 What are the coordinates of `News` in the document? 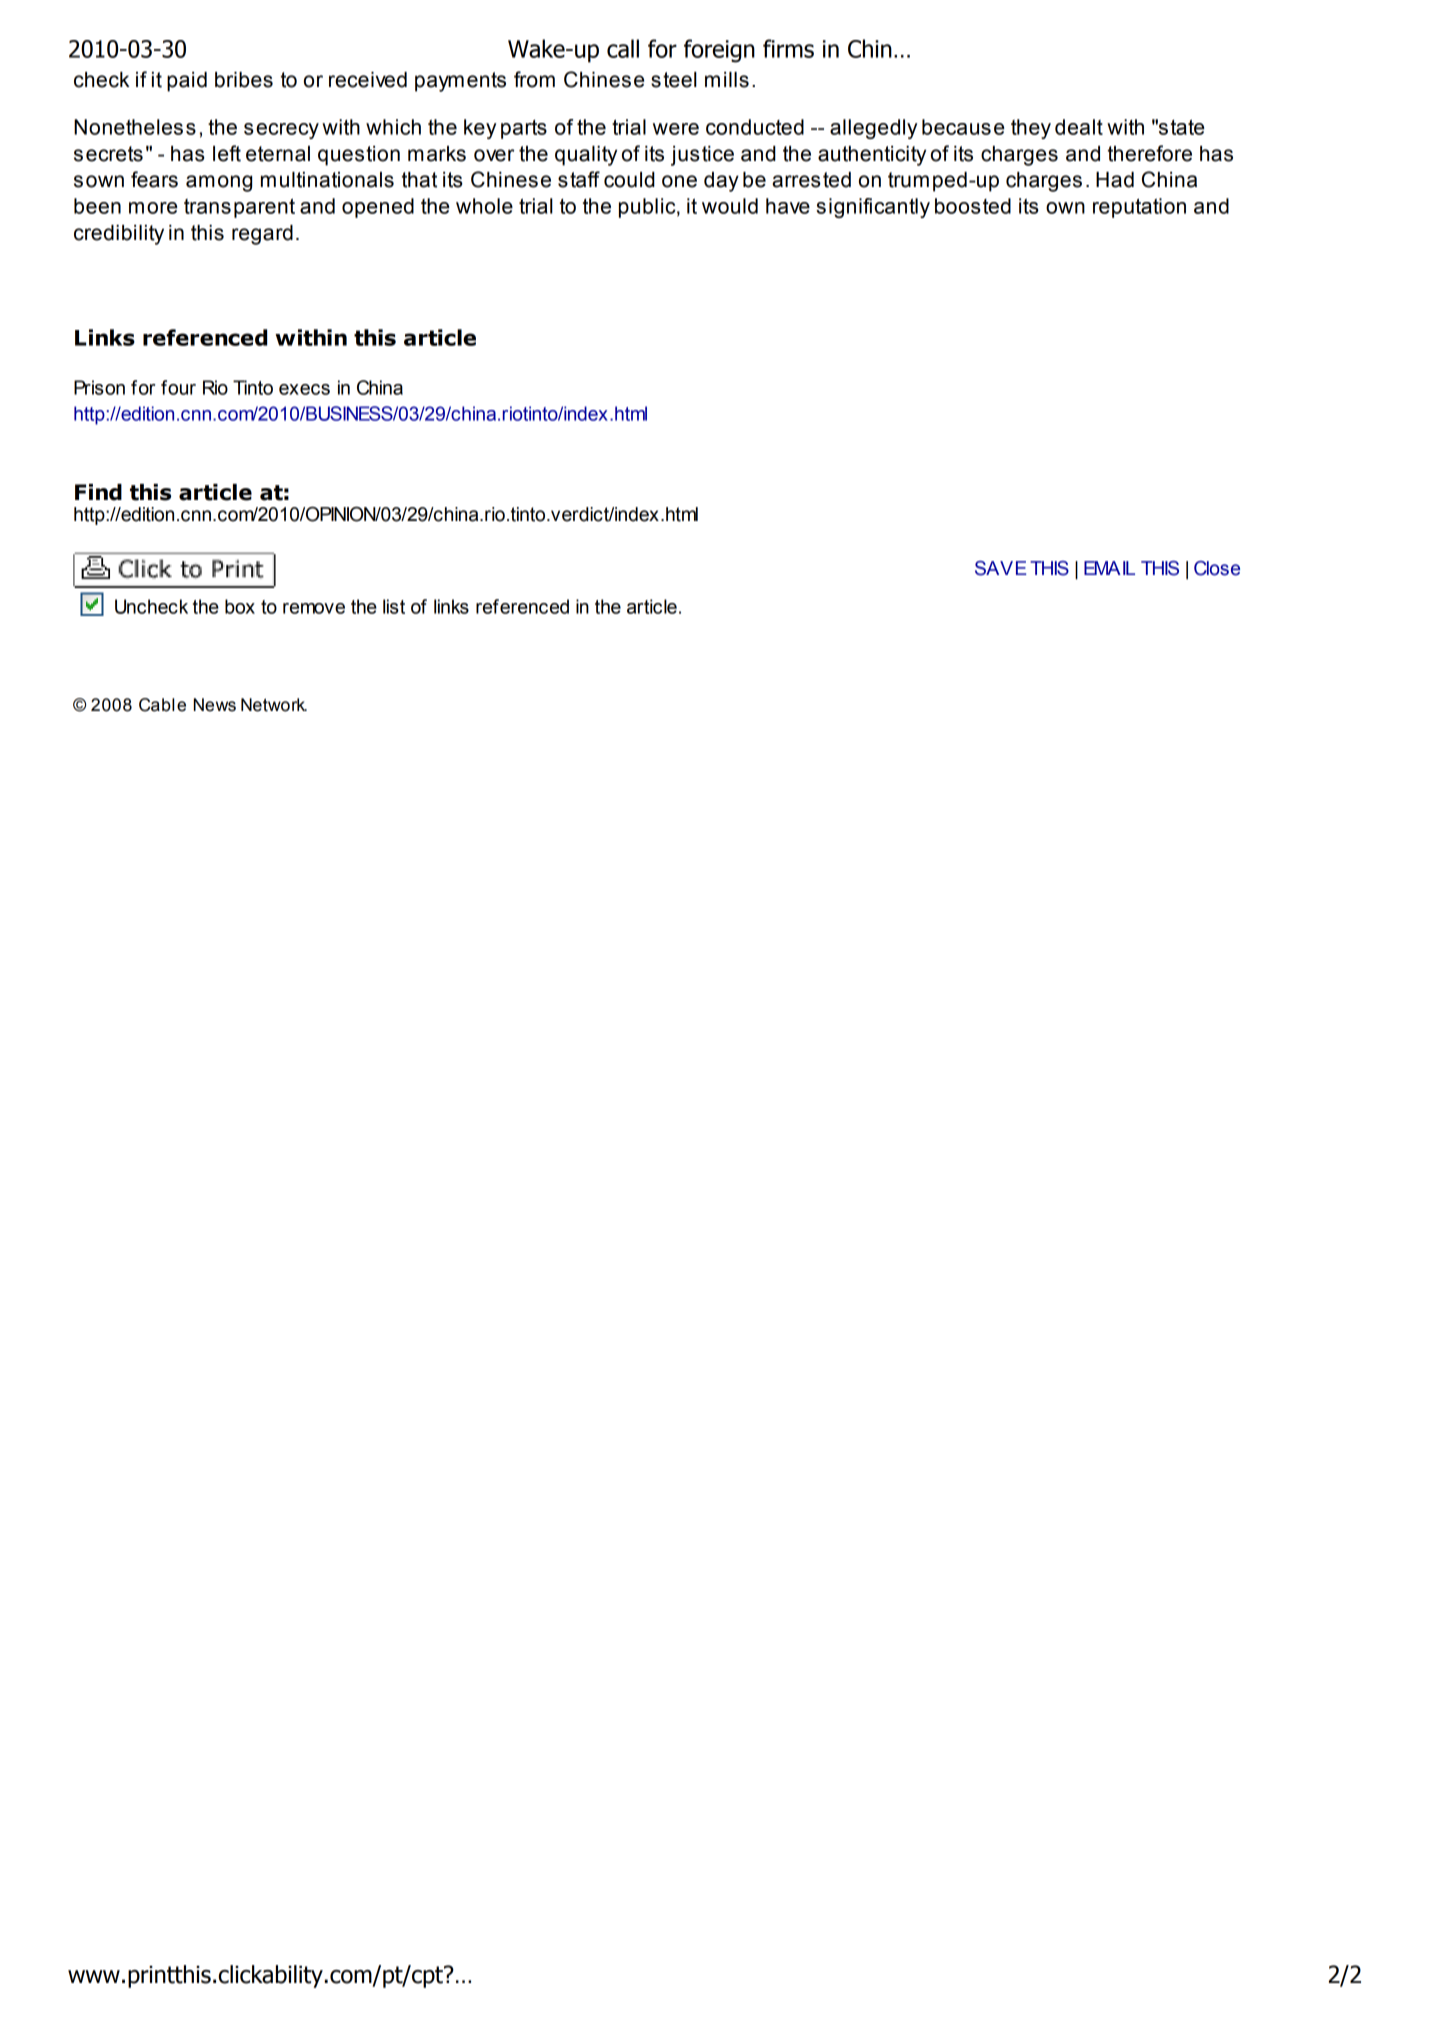 It's located at (215, 705).
